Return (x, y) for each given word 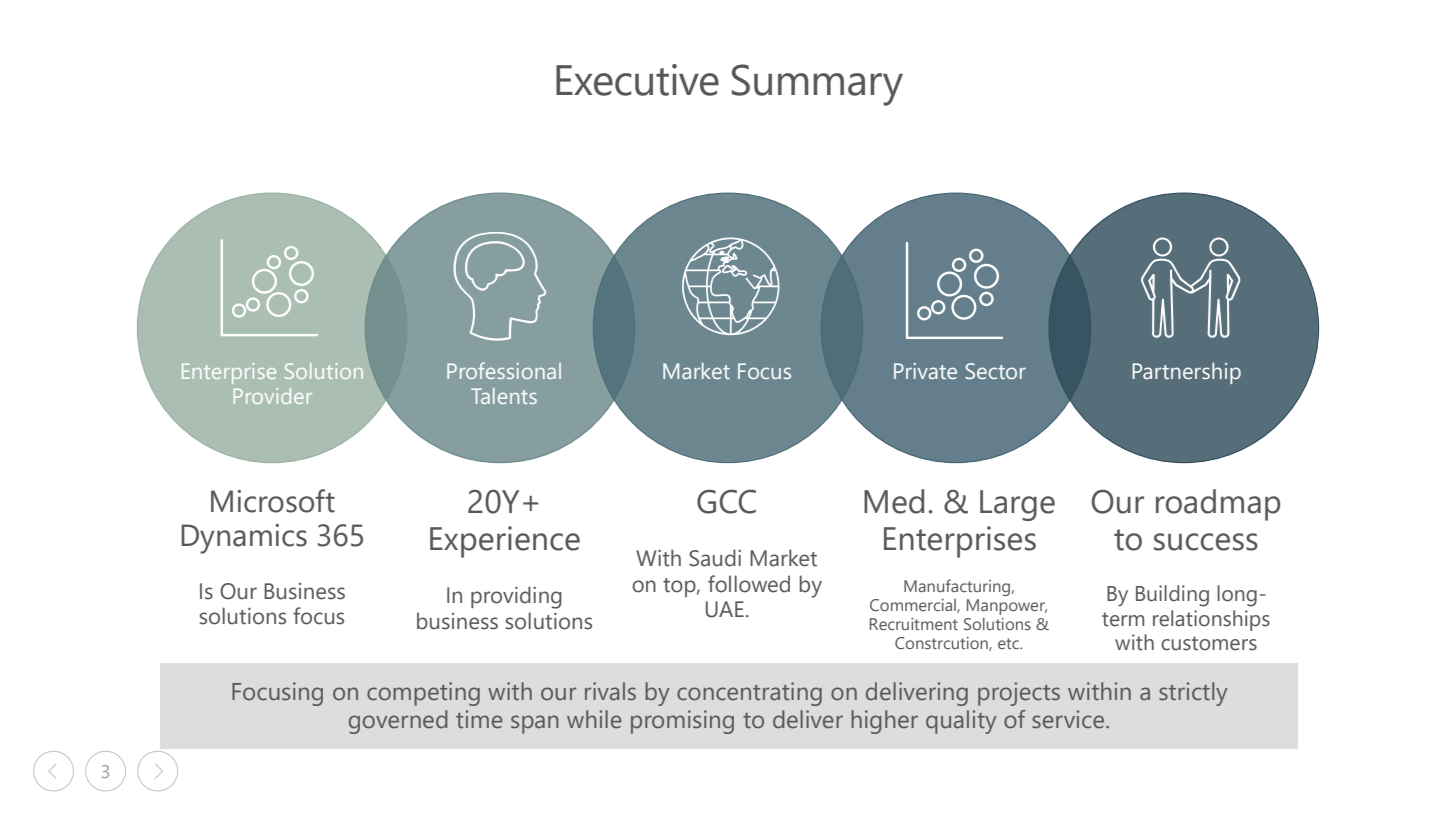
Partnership (1186, 373)
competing (423, 694)
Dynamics (244, 539)
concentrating (749, 694)
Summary (817, 85)
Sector (995, 371)
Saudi (715, 558)
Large (1017, 505)
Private (925, 371)
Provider (273, 396)
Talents (504, 396)
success (1206, 542)
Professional (504, 370)
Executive (637, 80)
